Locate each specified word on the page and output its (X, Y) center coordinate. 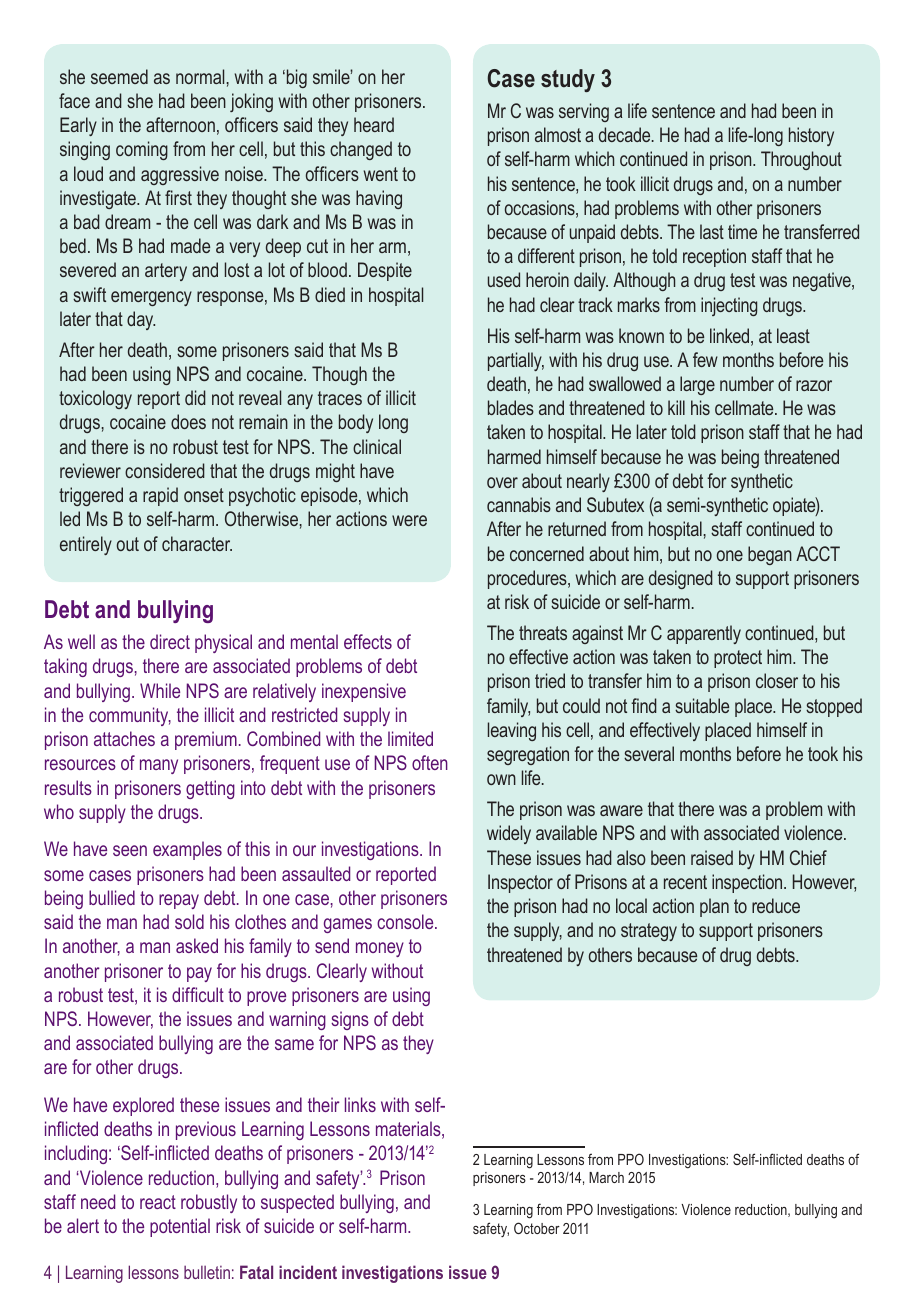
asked (197, 945)
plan (714, 907)
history (811, 136)
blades (511, 407)
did (195, 397)
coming (142, 150)
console (406, 921)
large (697, 385)
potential (180, 1227)
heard (374, 124)
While (160, 690)
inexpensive (364, 692)
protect (738, 659)
